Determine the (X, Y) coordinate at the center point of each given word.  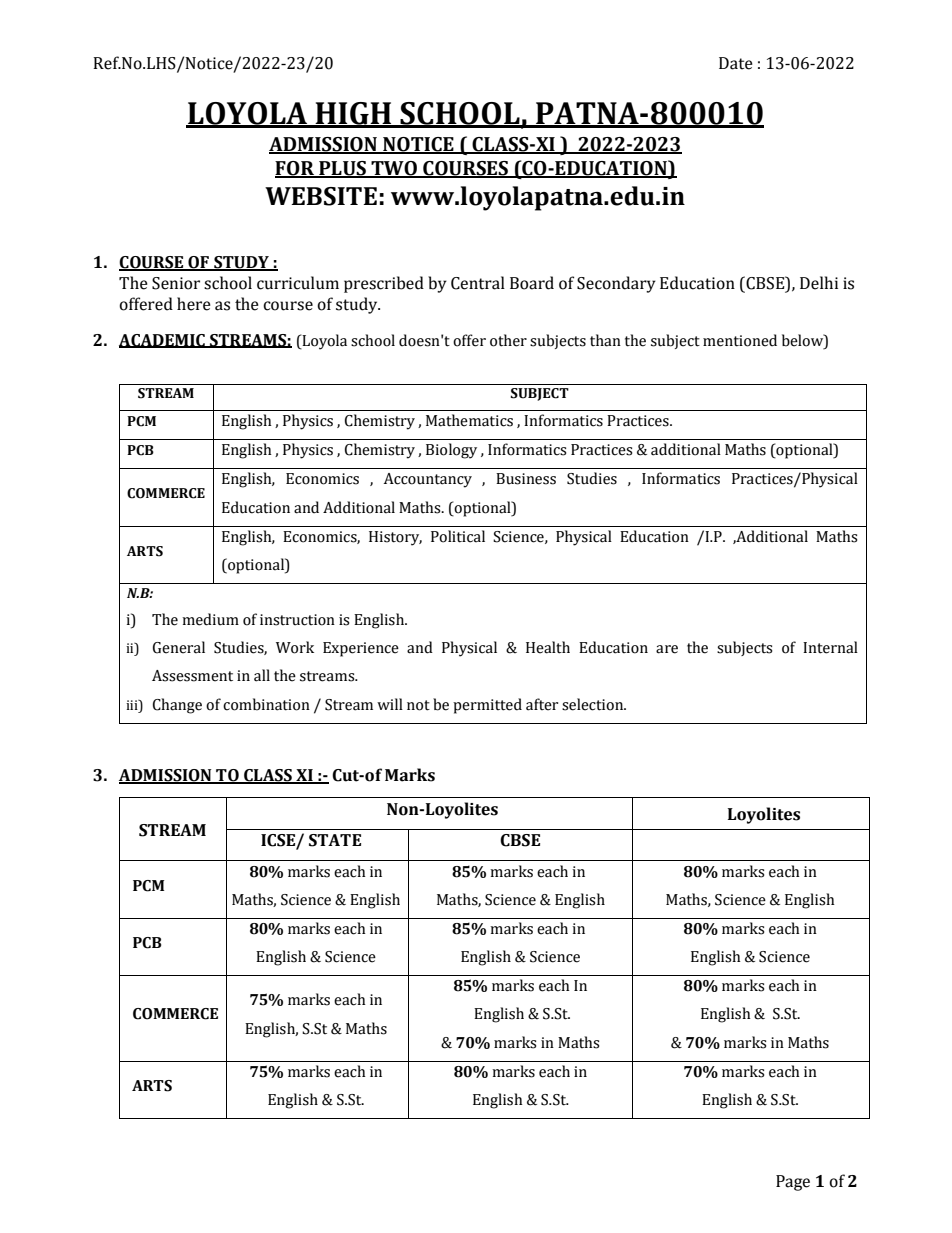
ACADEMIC (163, 341)
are (667, 649)
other (508, 340)
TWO (394, 169)
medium (210, 619)
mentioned (740, 340)
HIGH (353, 114)
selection (594, 704)
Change (177, 706)
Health (548, 647)
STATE (335, 840)
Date (736, 63)
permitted (487, 706)
